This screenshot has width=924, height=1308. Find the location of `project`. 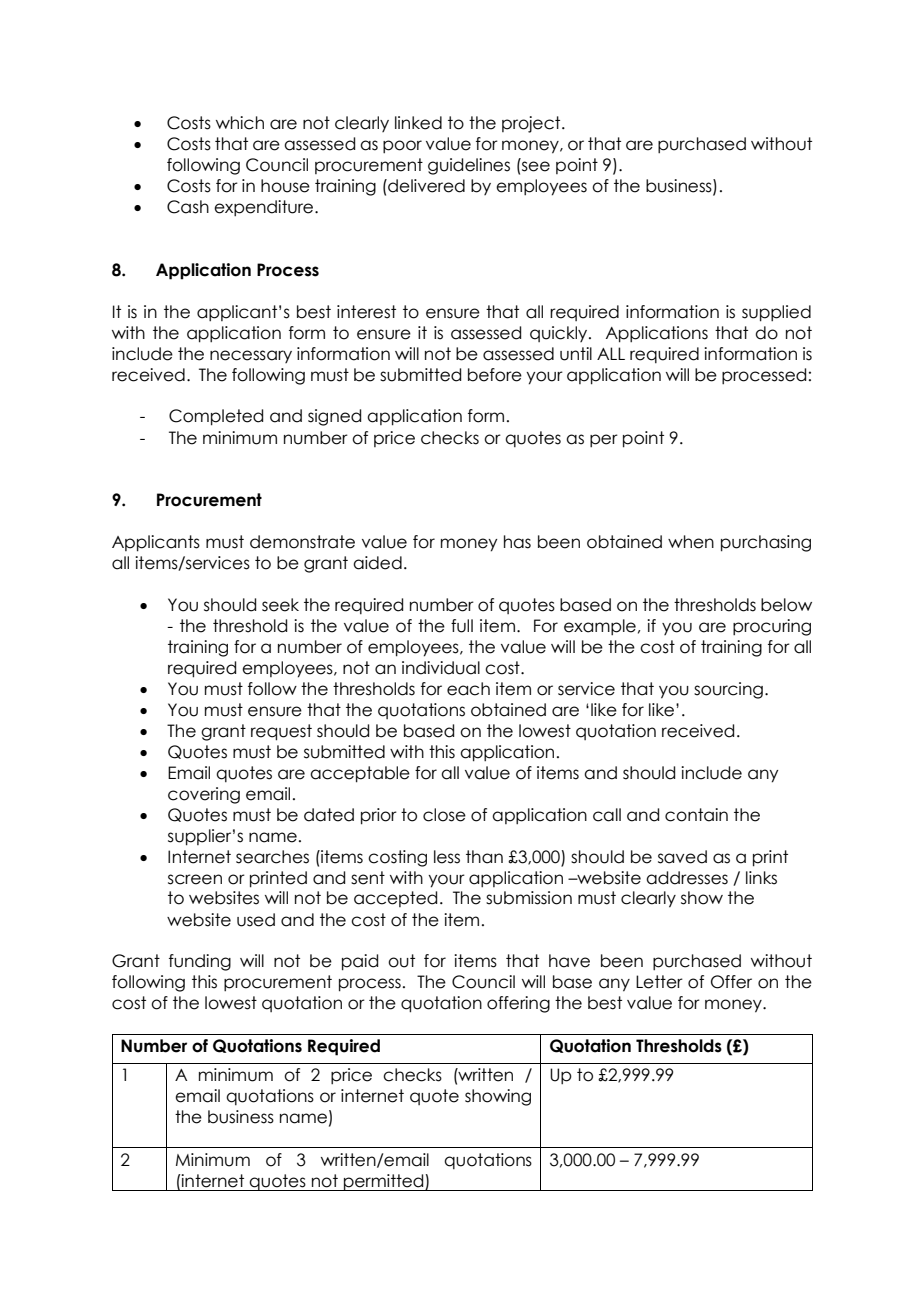

project is located at coordinates (532, 124).
